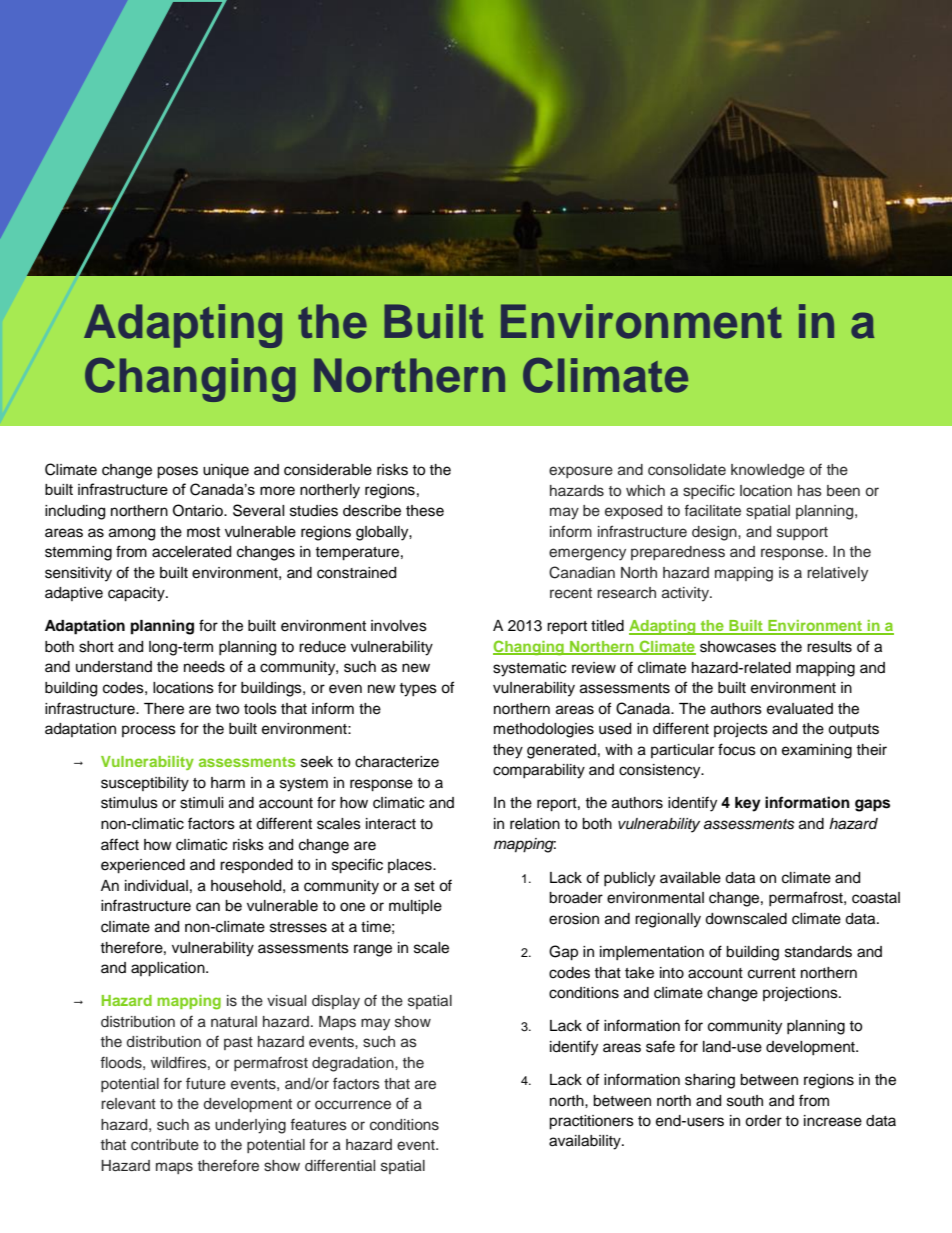  Describe the element at coordinates (772, 973) in the screenshot. I see `current` at that location.
